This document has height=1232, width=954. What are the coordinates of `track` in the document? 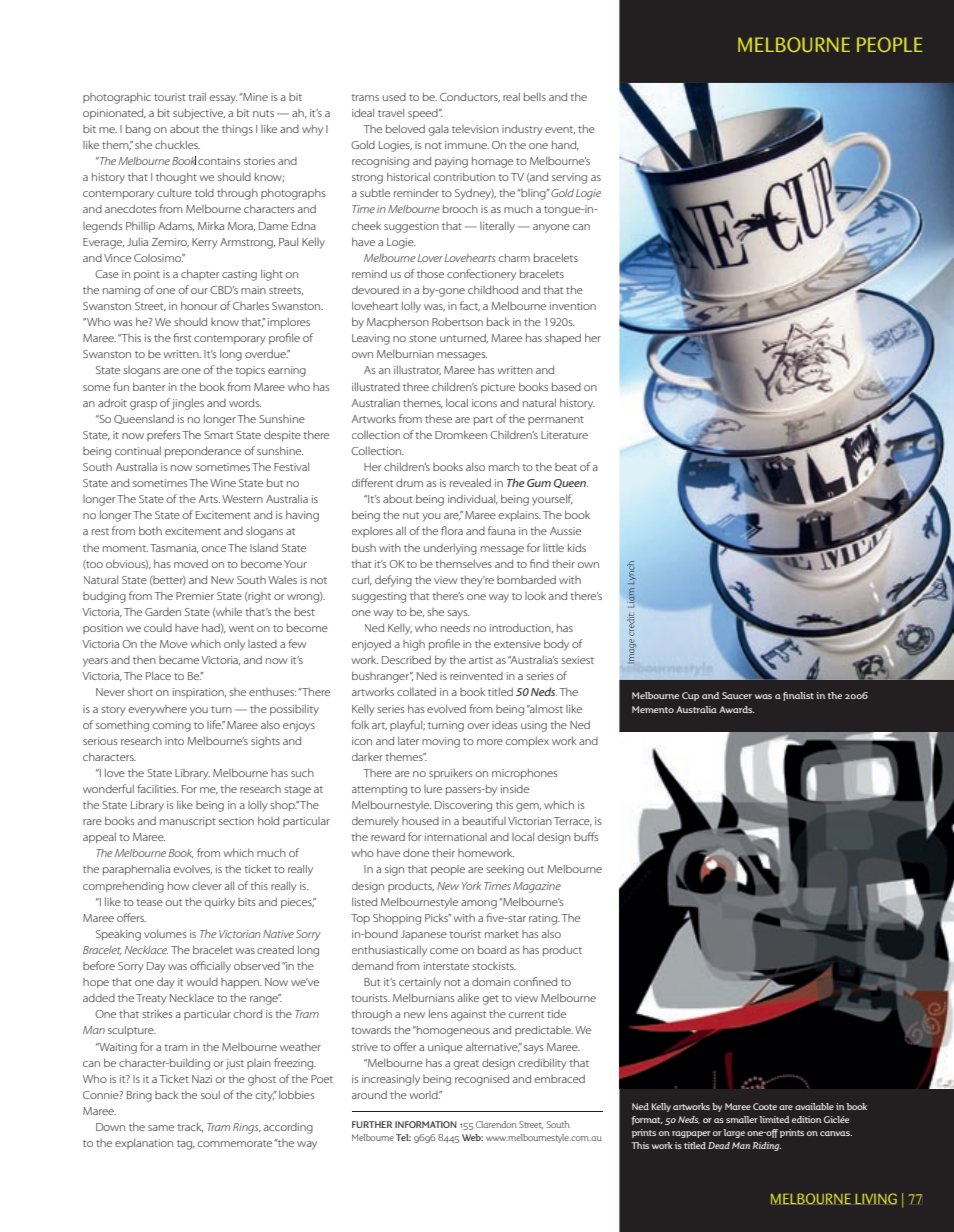 It's located at (190, 1127).
